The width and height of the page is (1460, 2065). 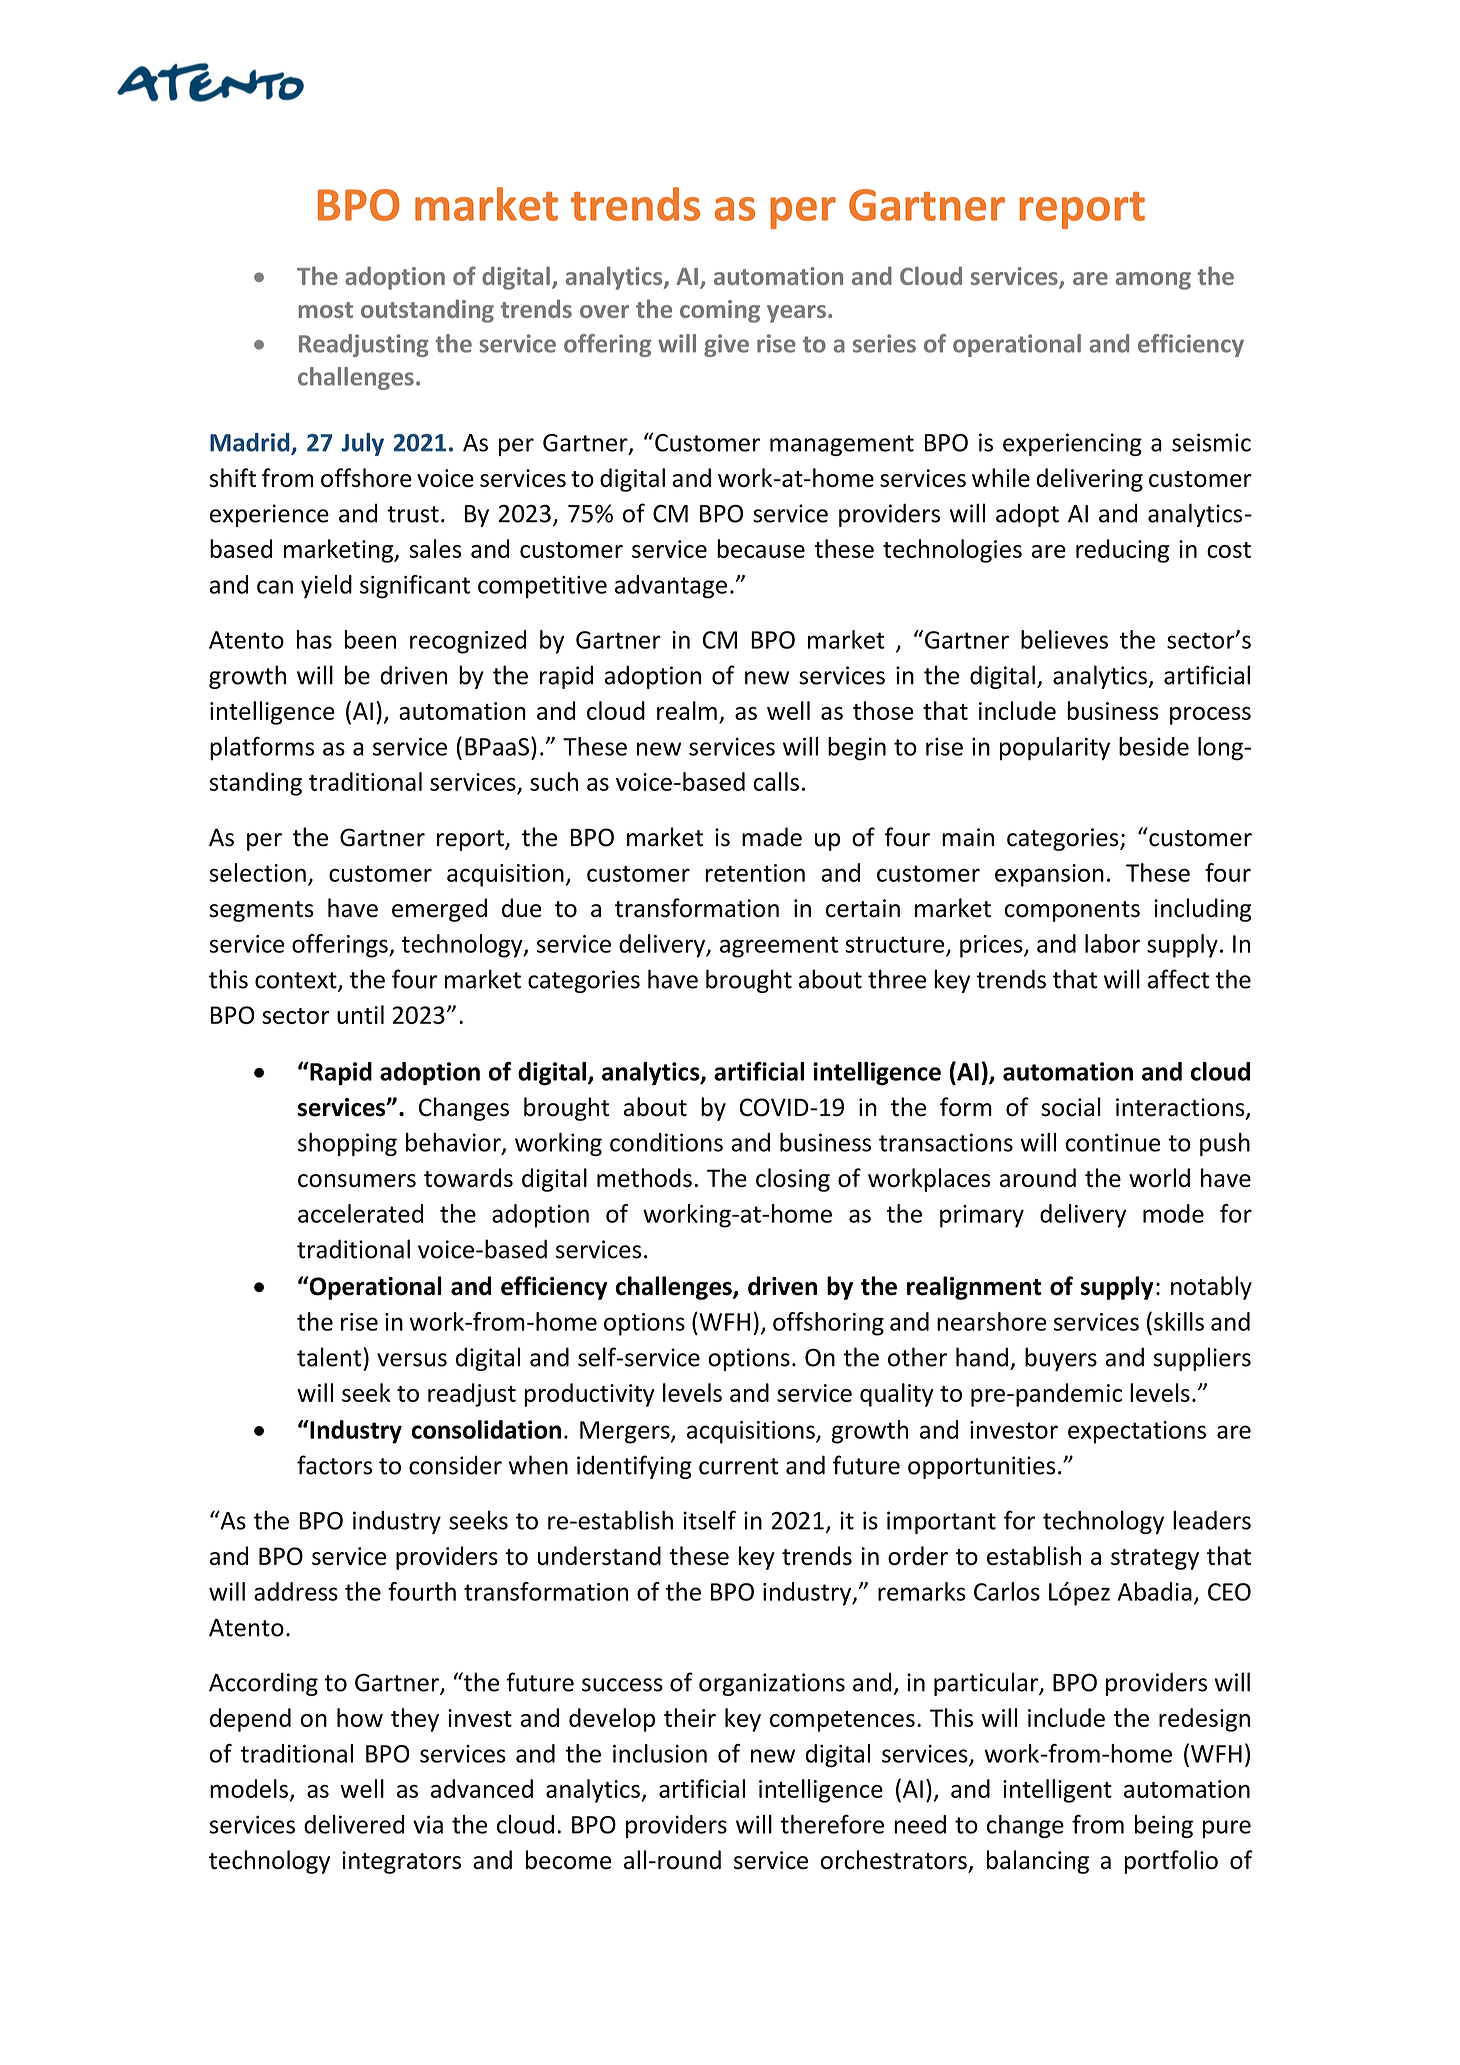 I want to click on selection, so click(x=257, y=872).
